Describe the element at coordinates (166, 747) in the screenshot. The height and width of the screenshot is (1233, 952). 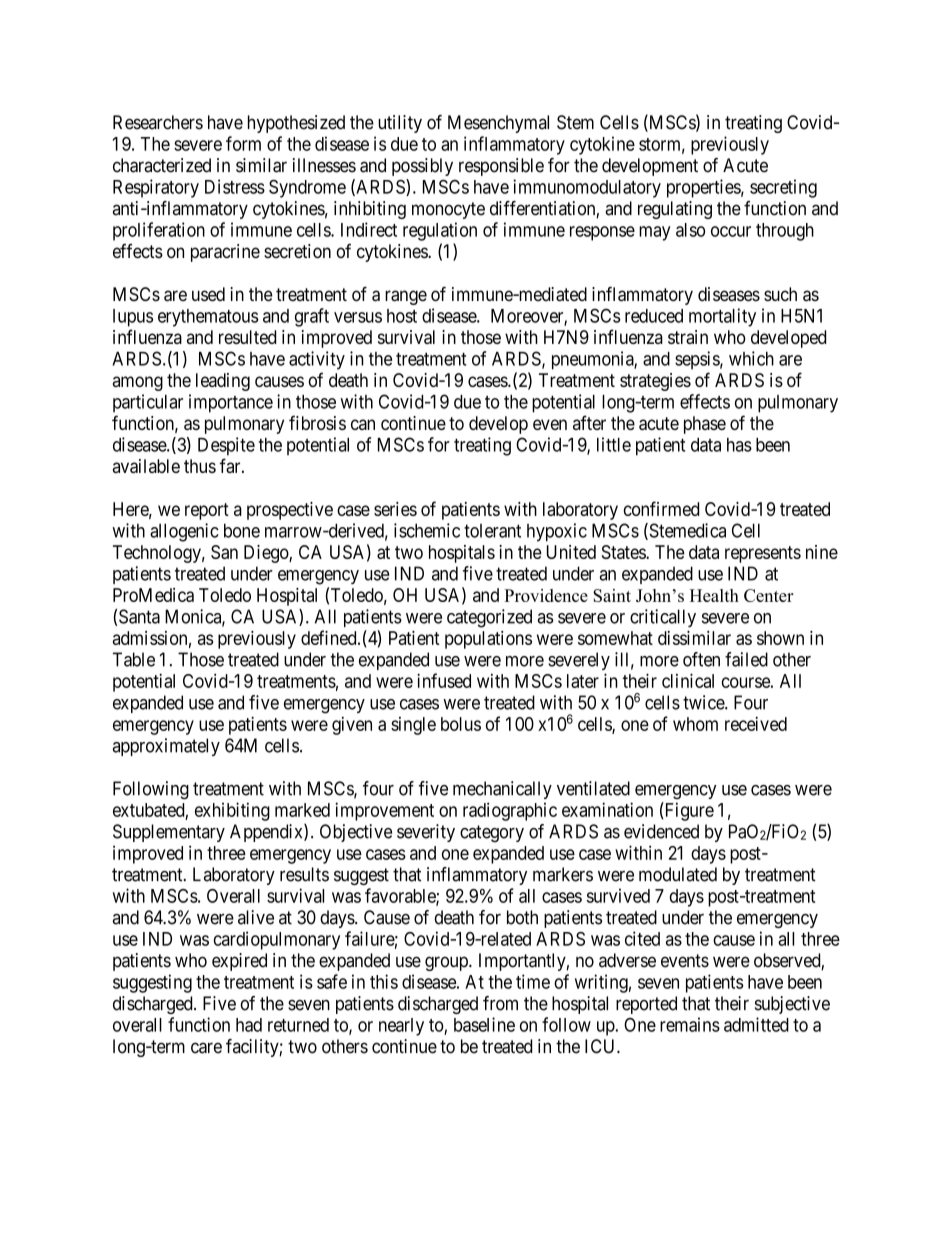
I see `approximately` at that location.
